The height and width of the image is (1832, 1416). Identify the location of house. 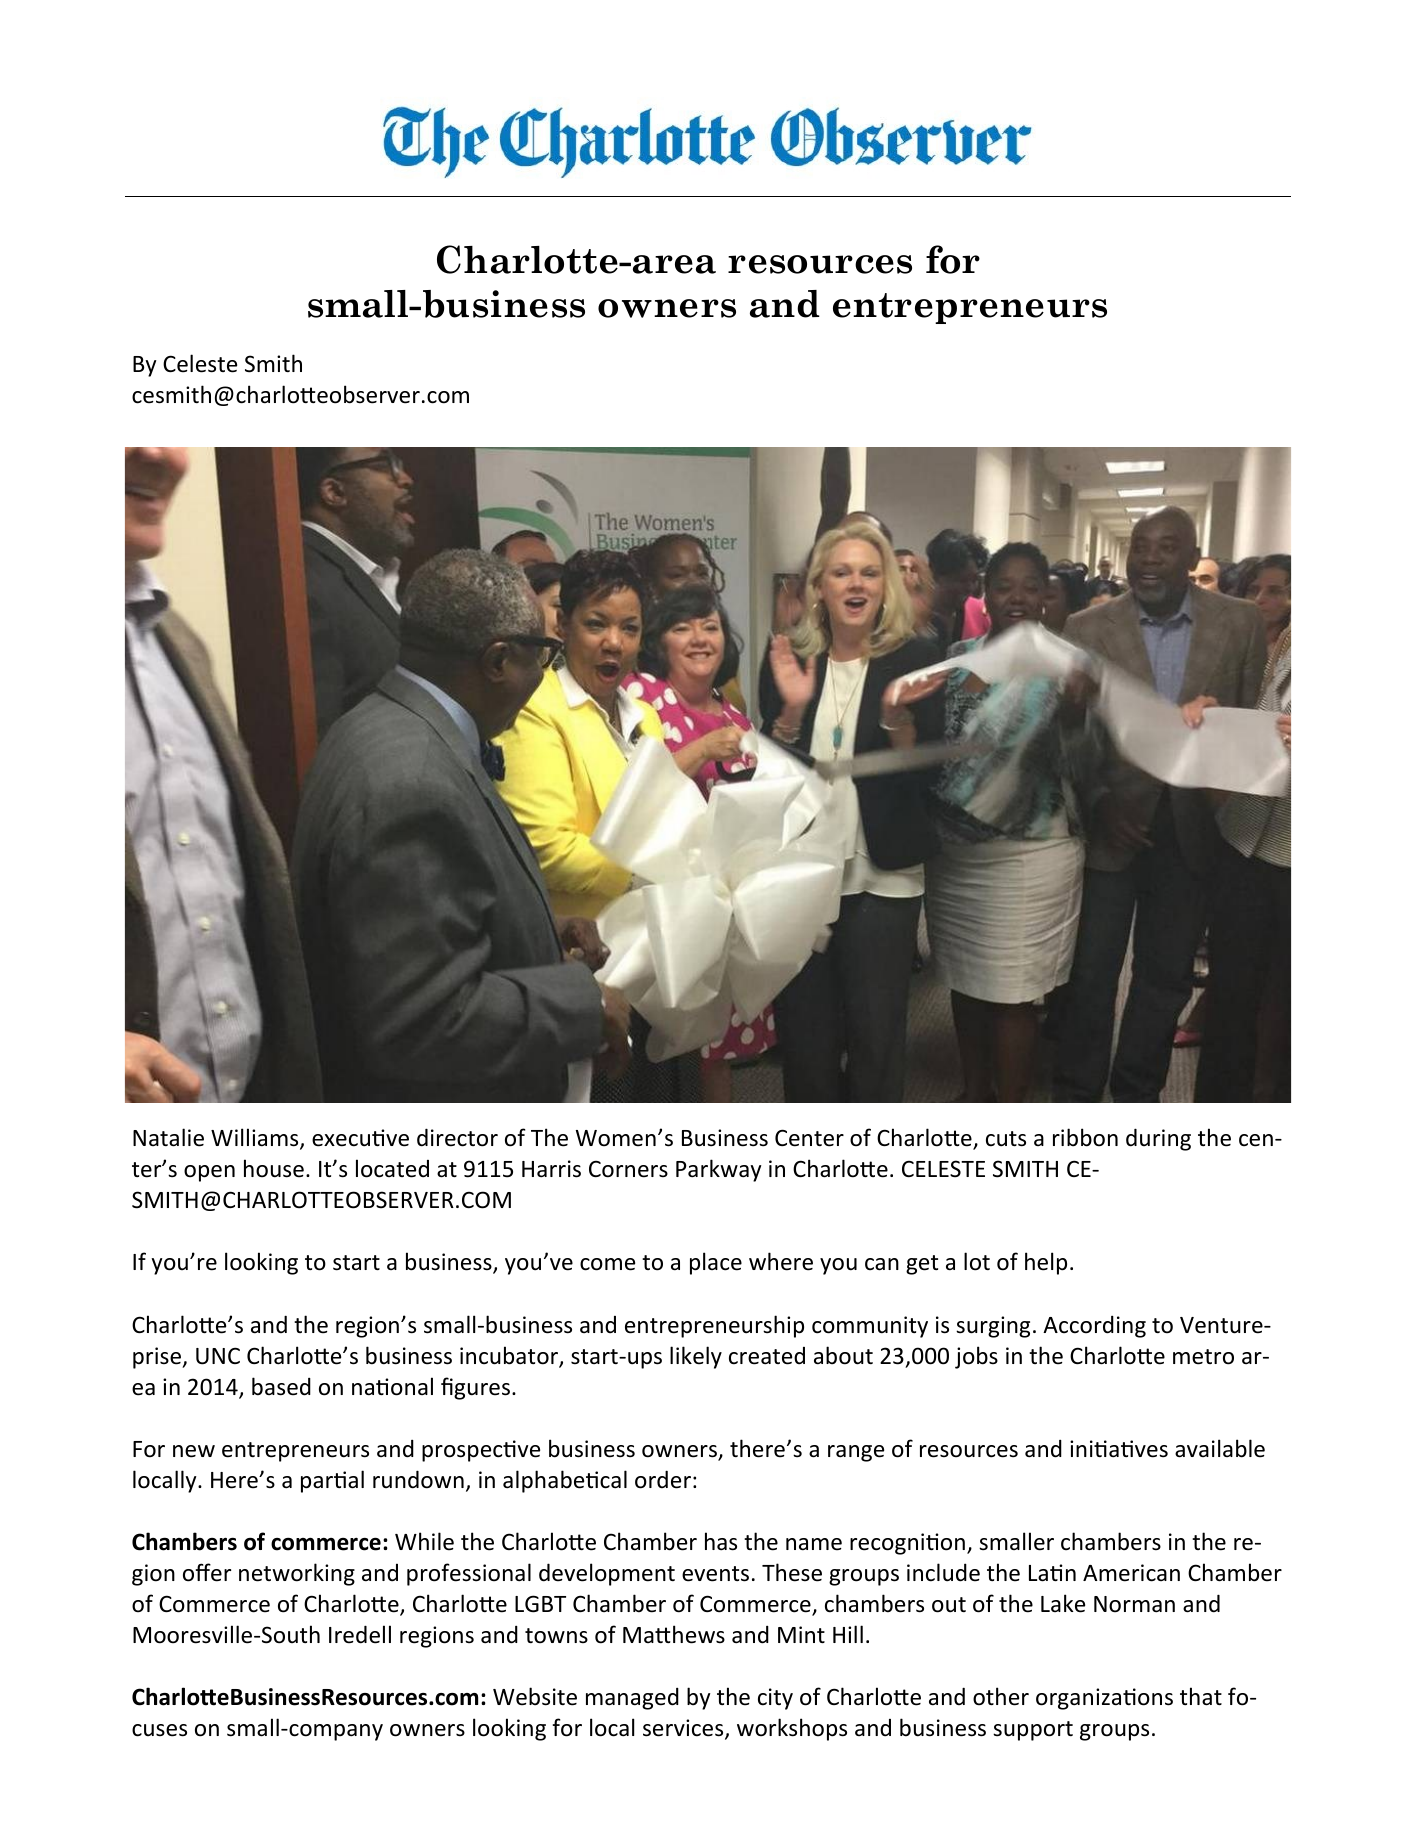
(274, 1168).
